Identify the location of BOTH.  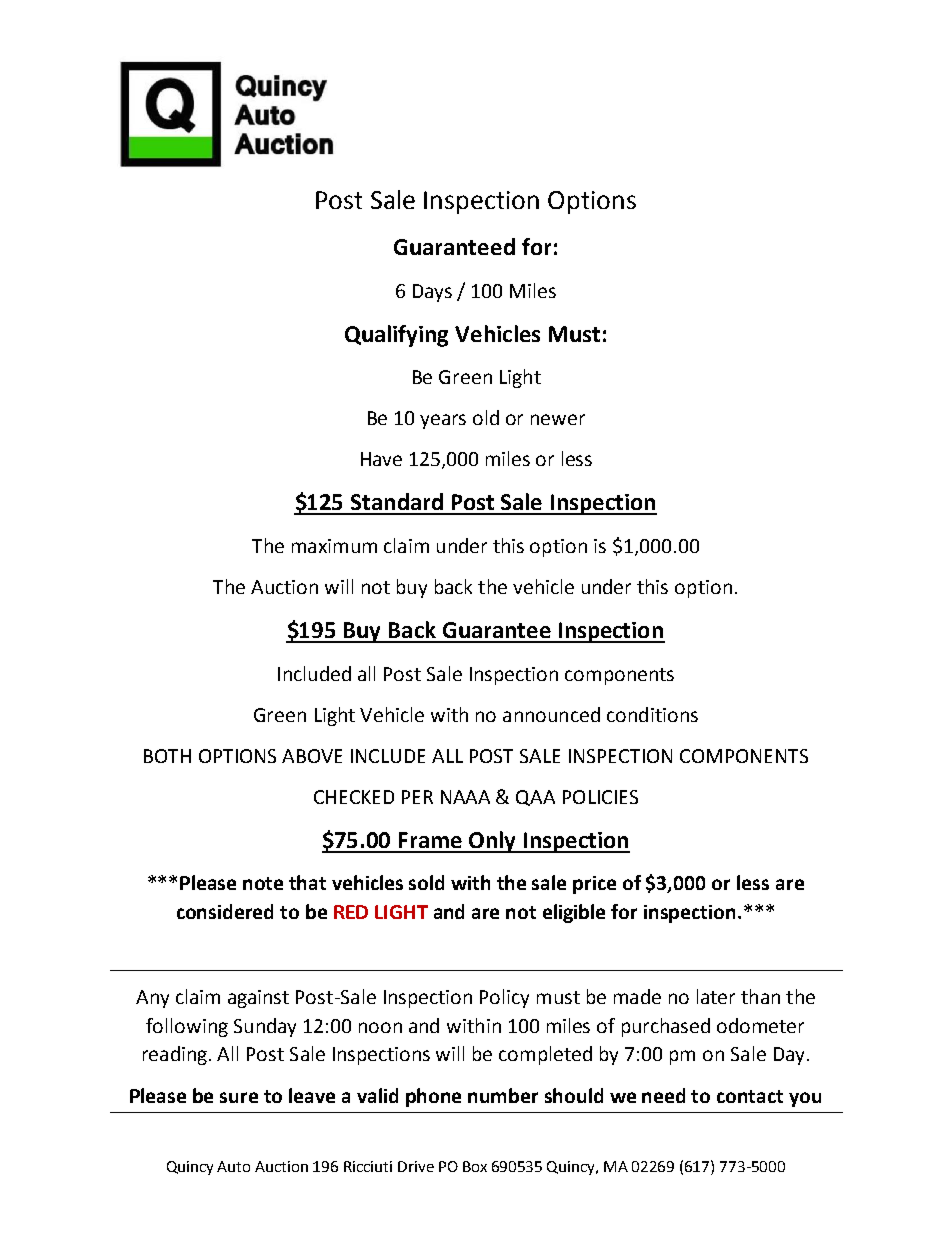
(167, 756).
